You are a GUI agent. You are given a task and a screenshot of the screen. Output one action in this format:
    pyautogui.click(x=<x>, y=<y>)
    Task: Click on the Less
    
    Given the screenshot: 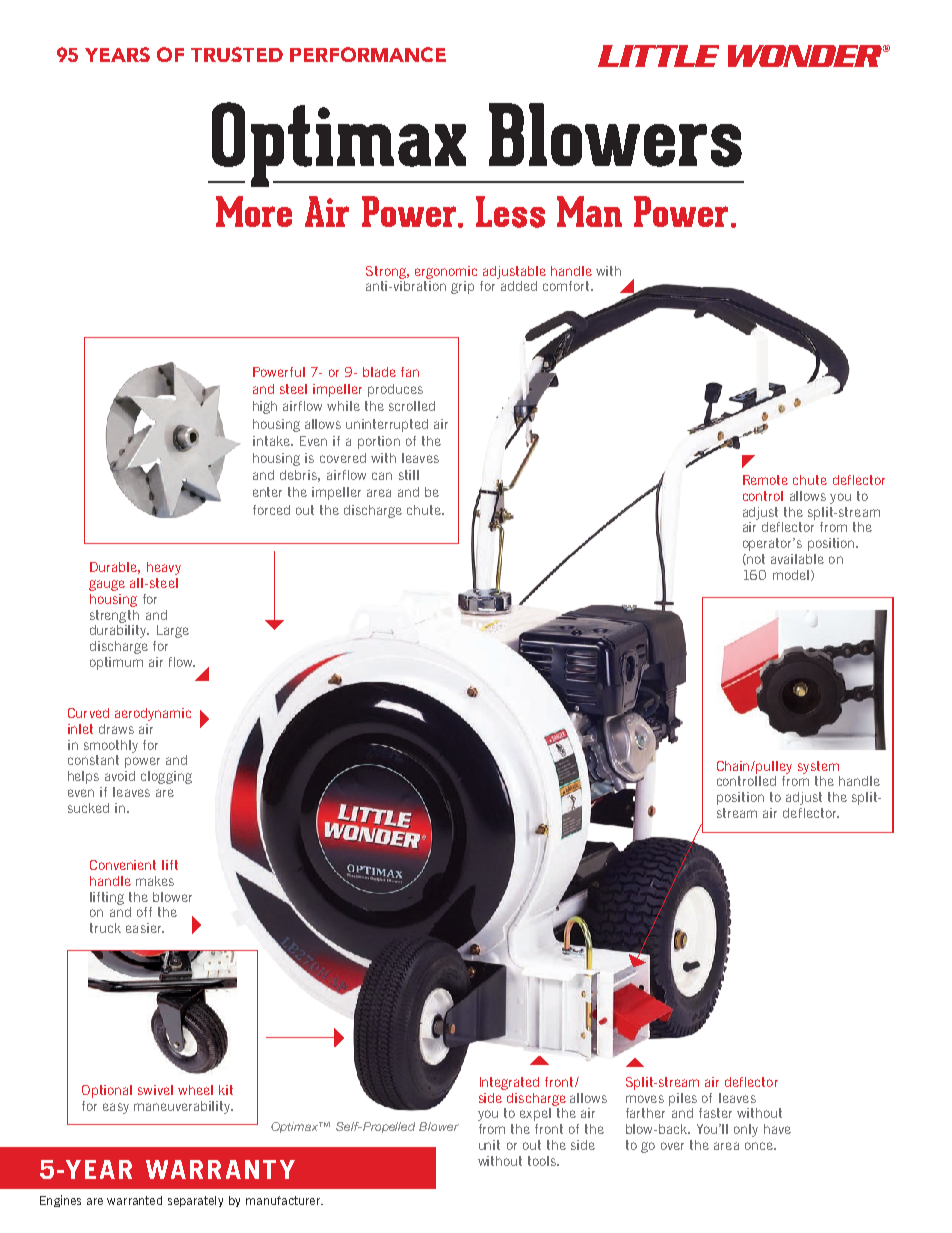 What is the action you would take?
    pyautogui.click(x=510, y=212)
